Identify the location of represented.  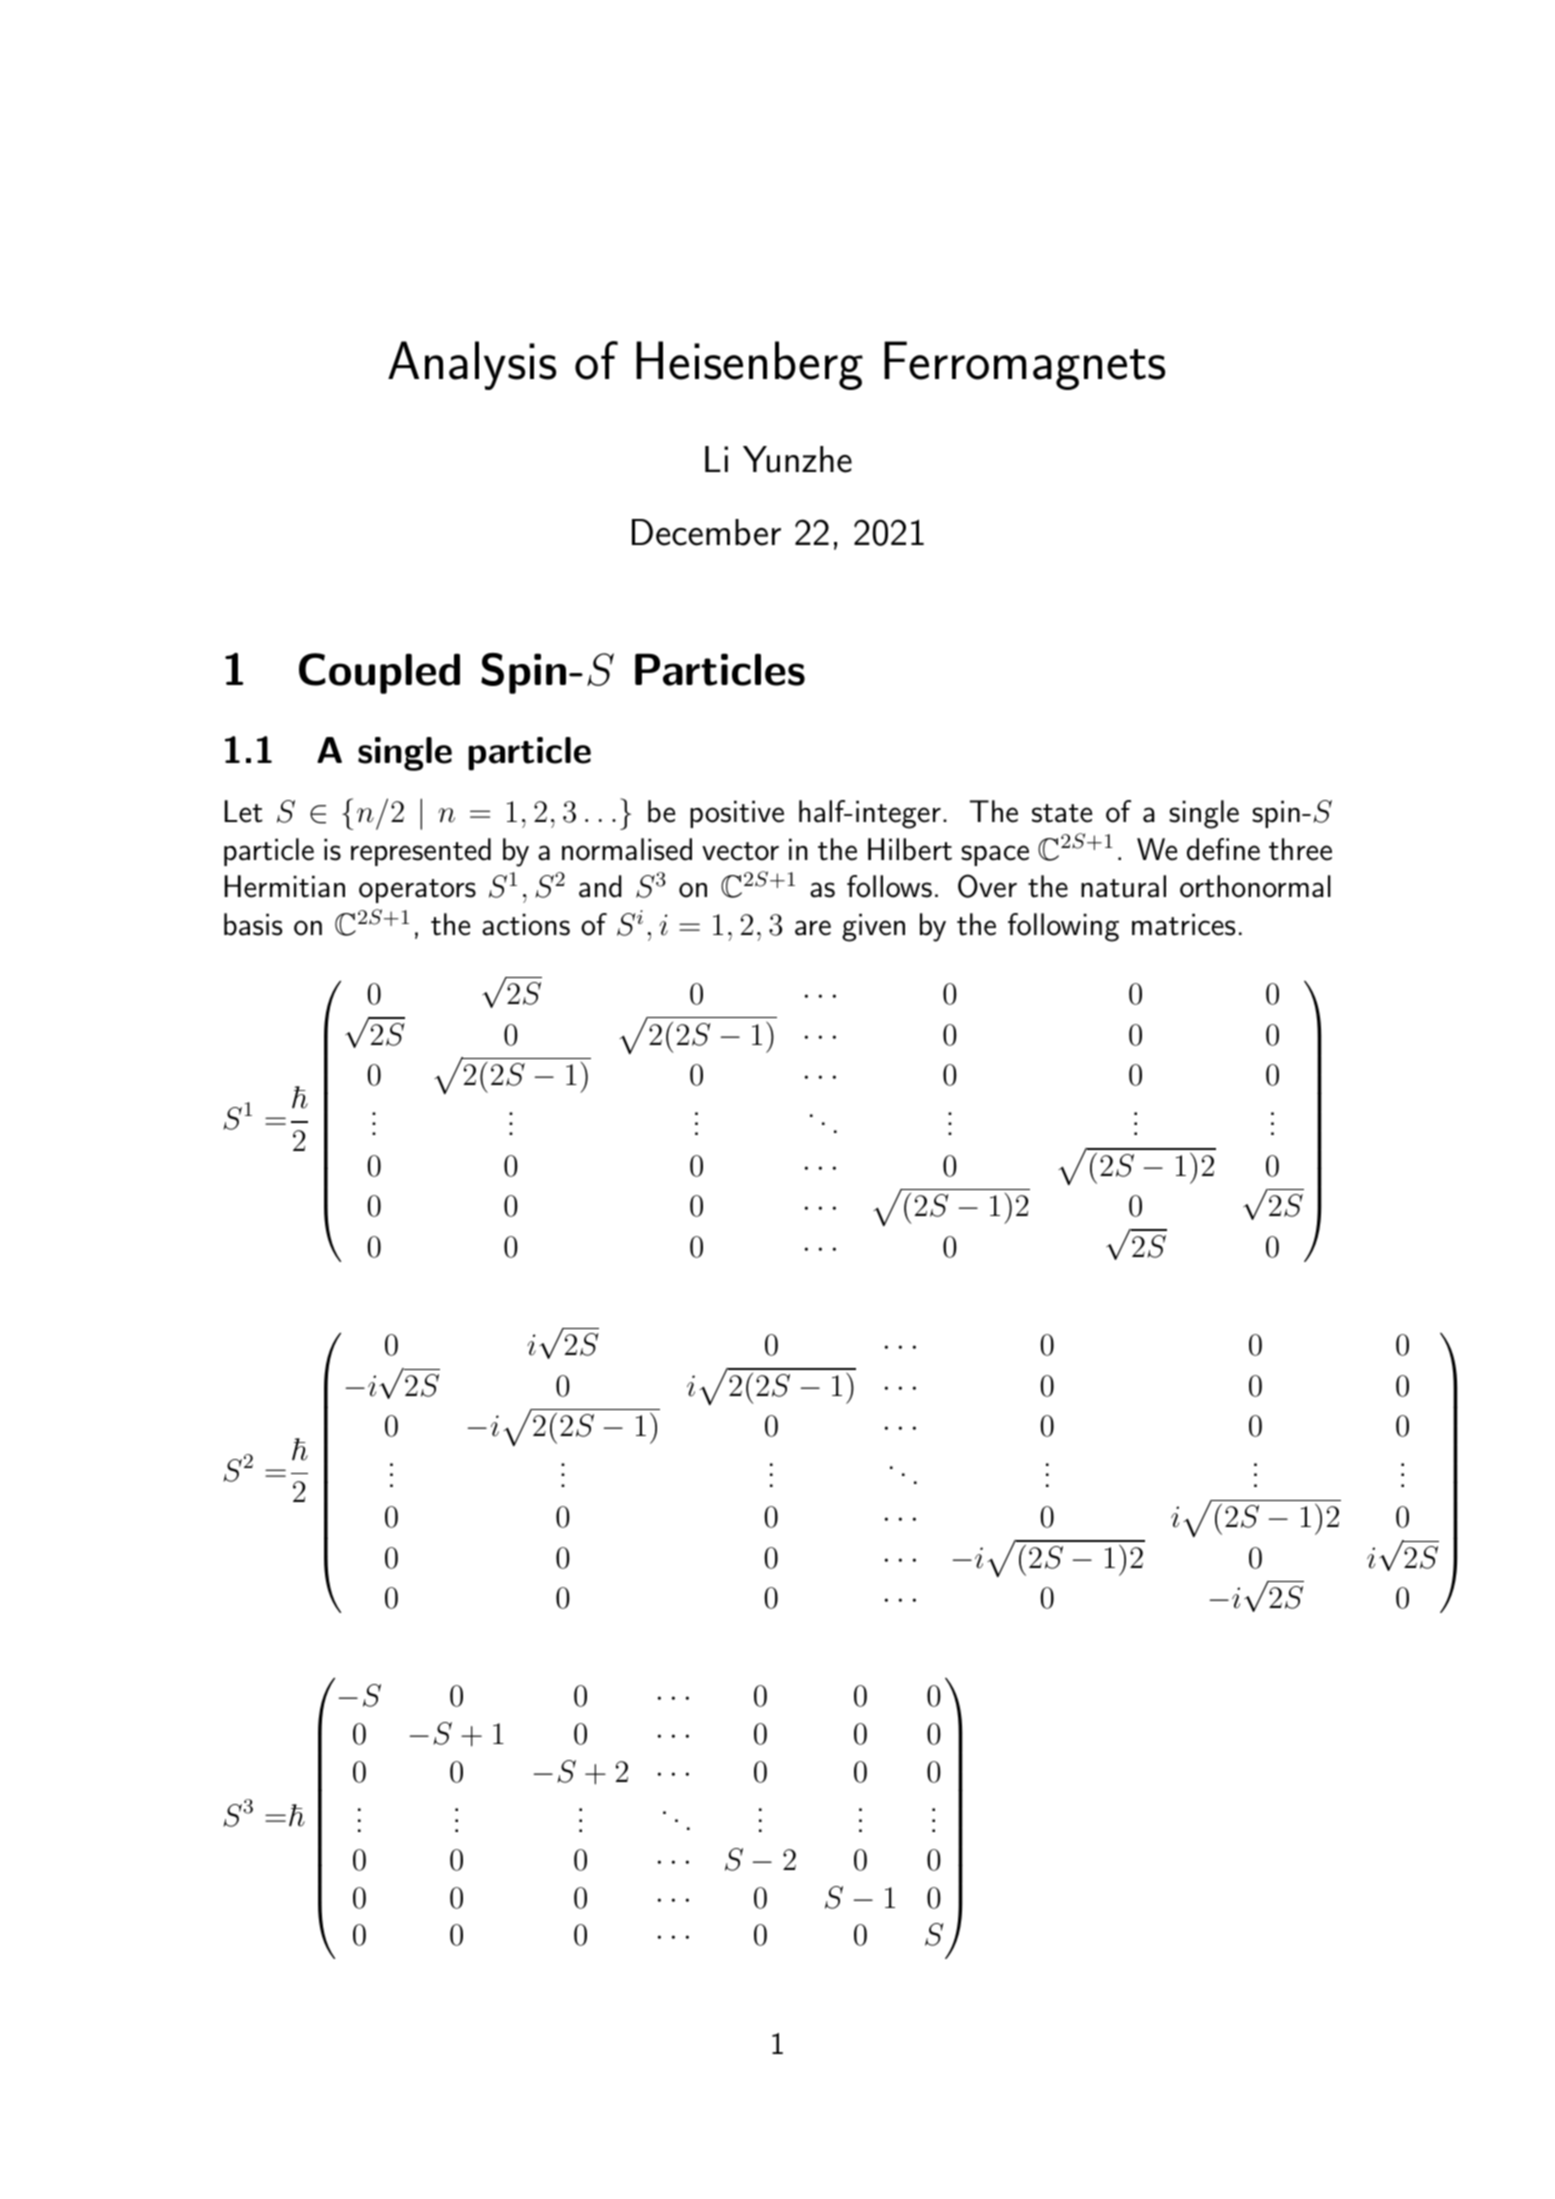
(421, 852).
